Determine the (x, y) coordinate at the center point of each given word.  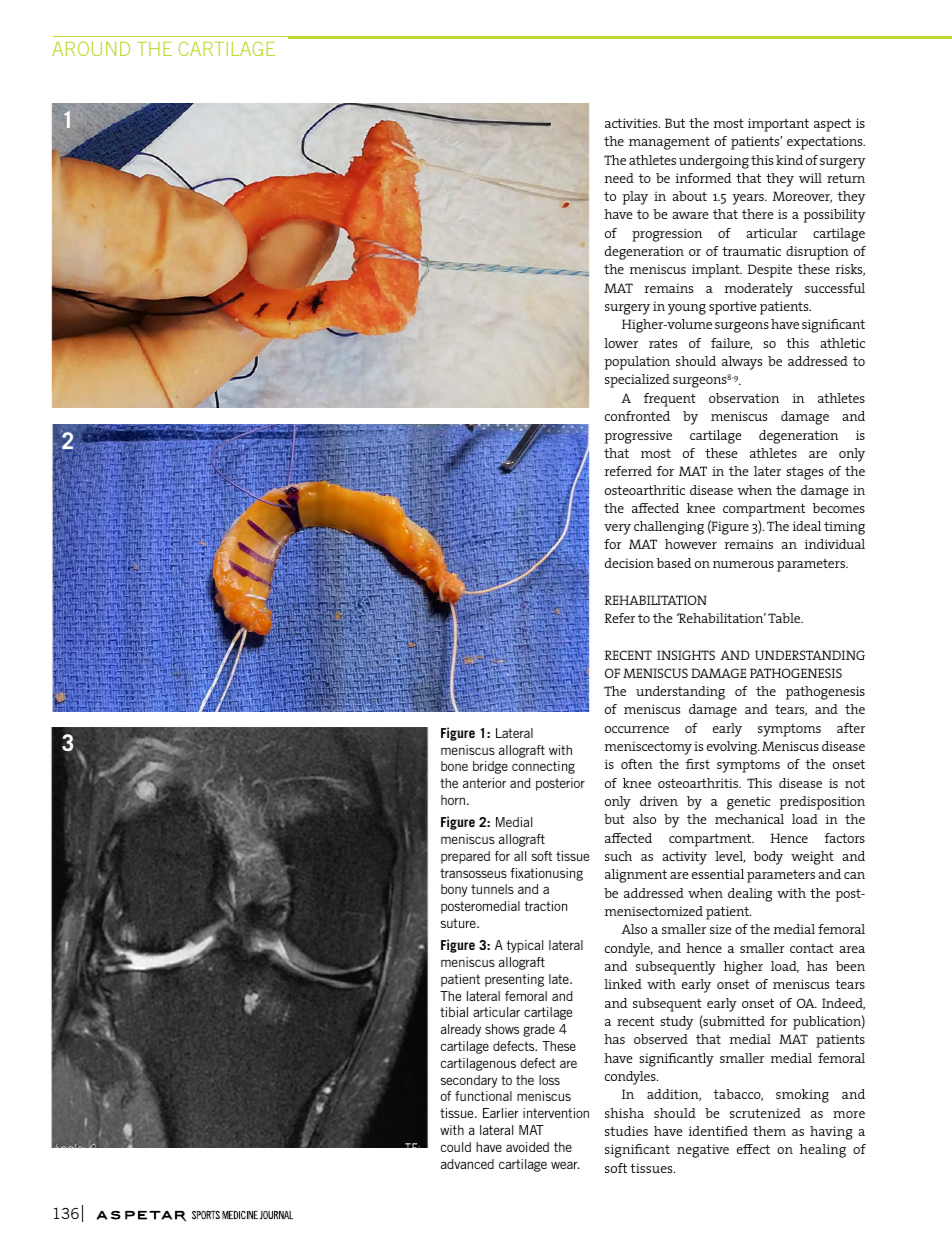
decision (629, 563)
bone (454, 766)
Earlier (501, 1113)
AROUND (91, 48)
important (778, 125)
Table (785, 618)
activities (632, 123)
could (456, 1147)
